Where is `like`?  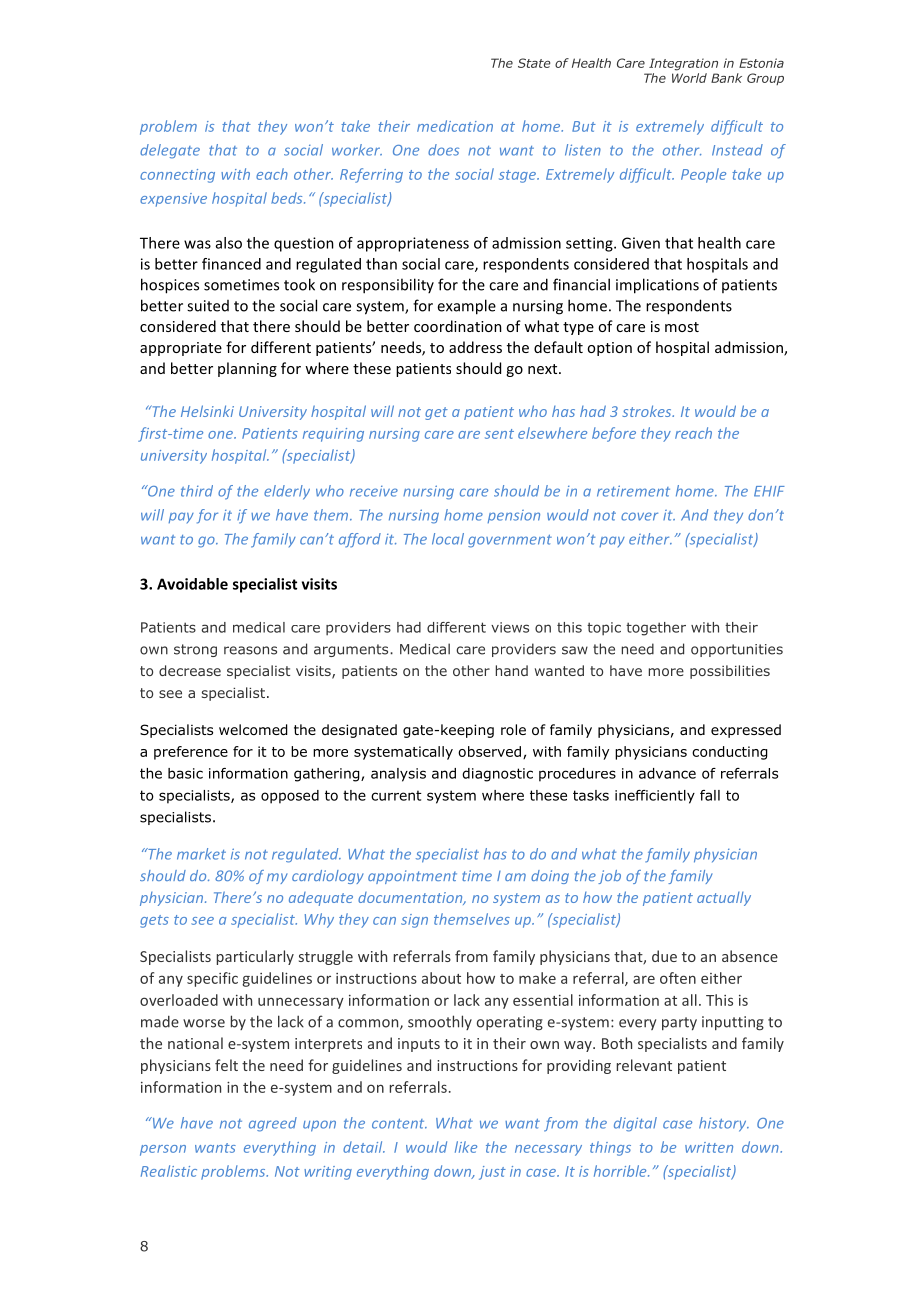
like is located at coordinates (466, 1147).
